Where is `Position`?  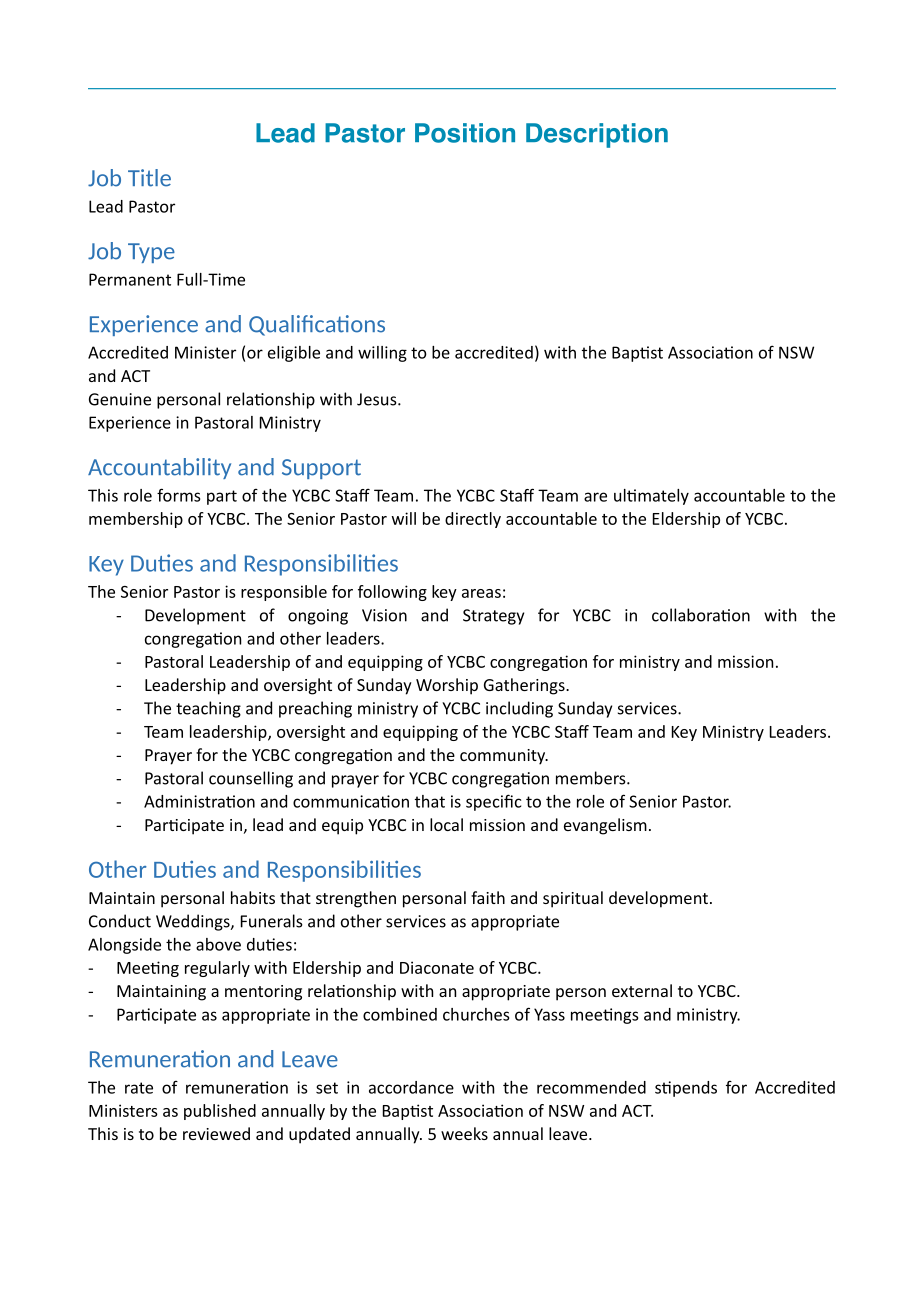
Position is located at coordinates (465, 133).
